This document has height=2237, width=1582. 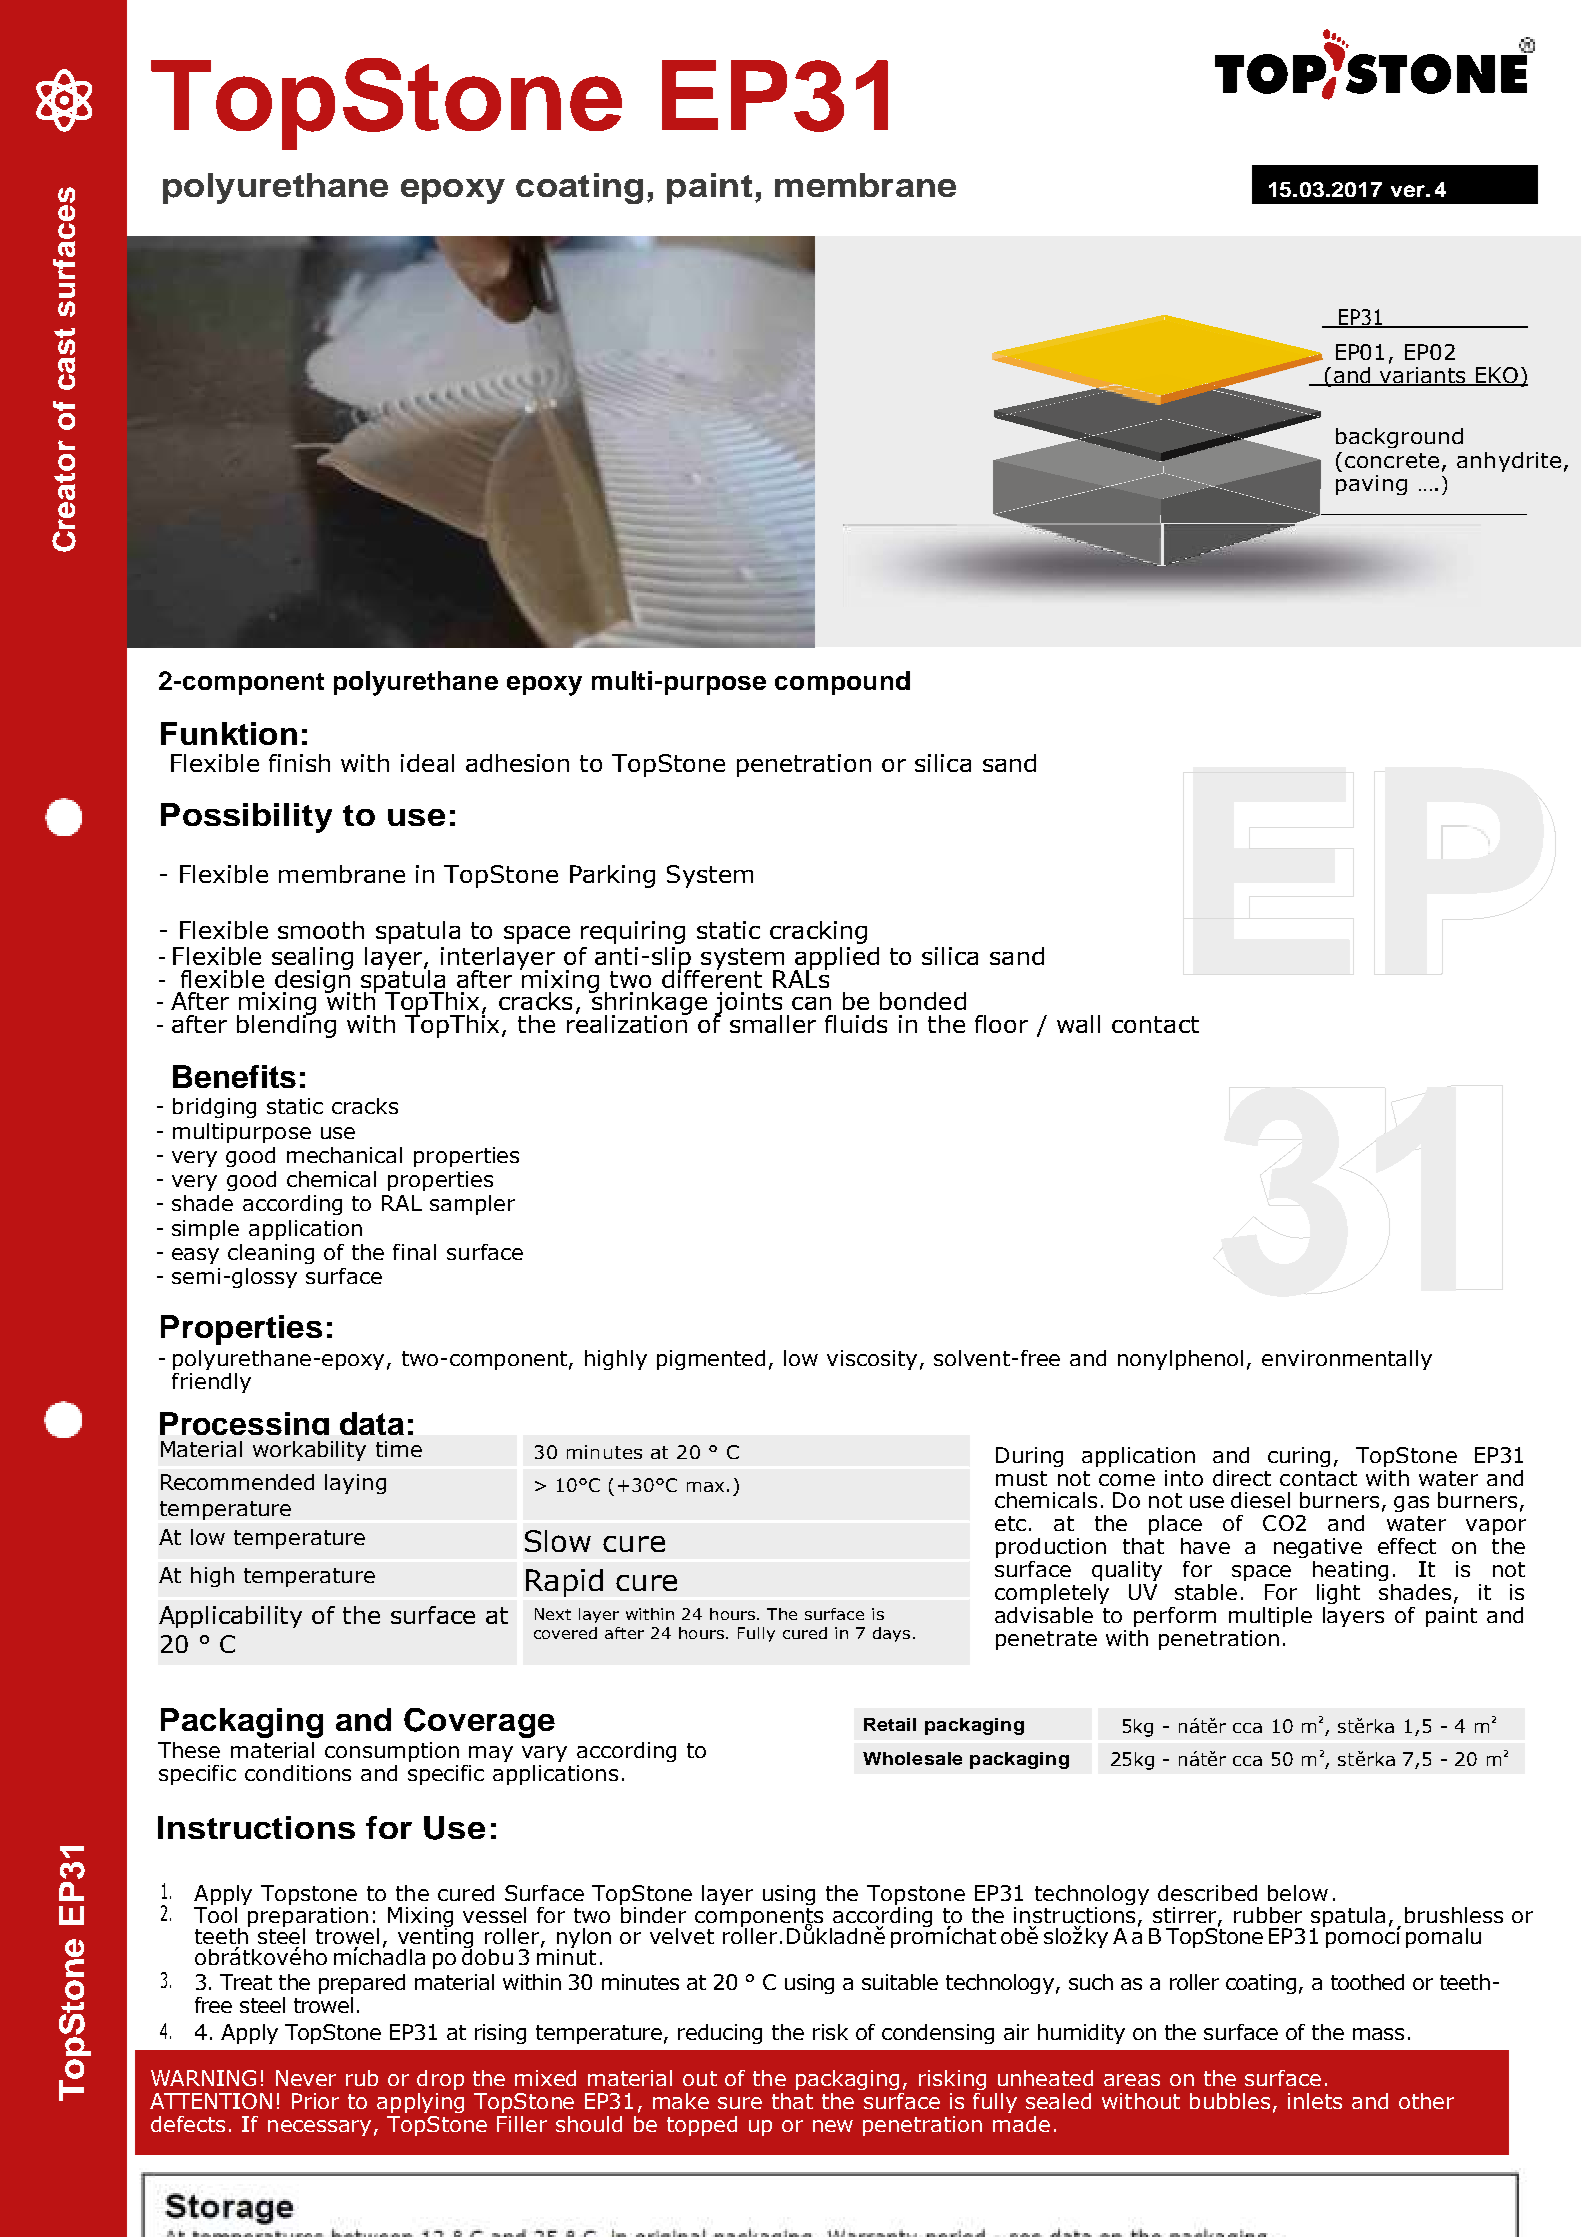 What do you see at coordinates (306, 2078) in the document?
I see `Never` at bounding box center [306, 2078].
